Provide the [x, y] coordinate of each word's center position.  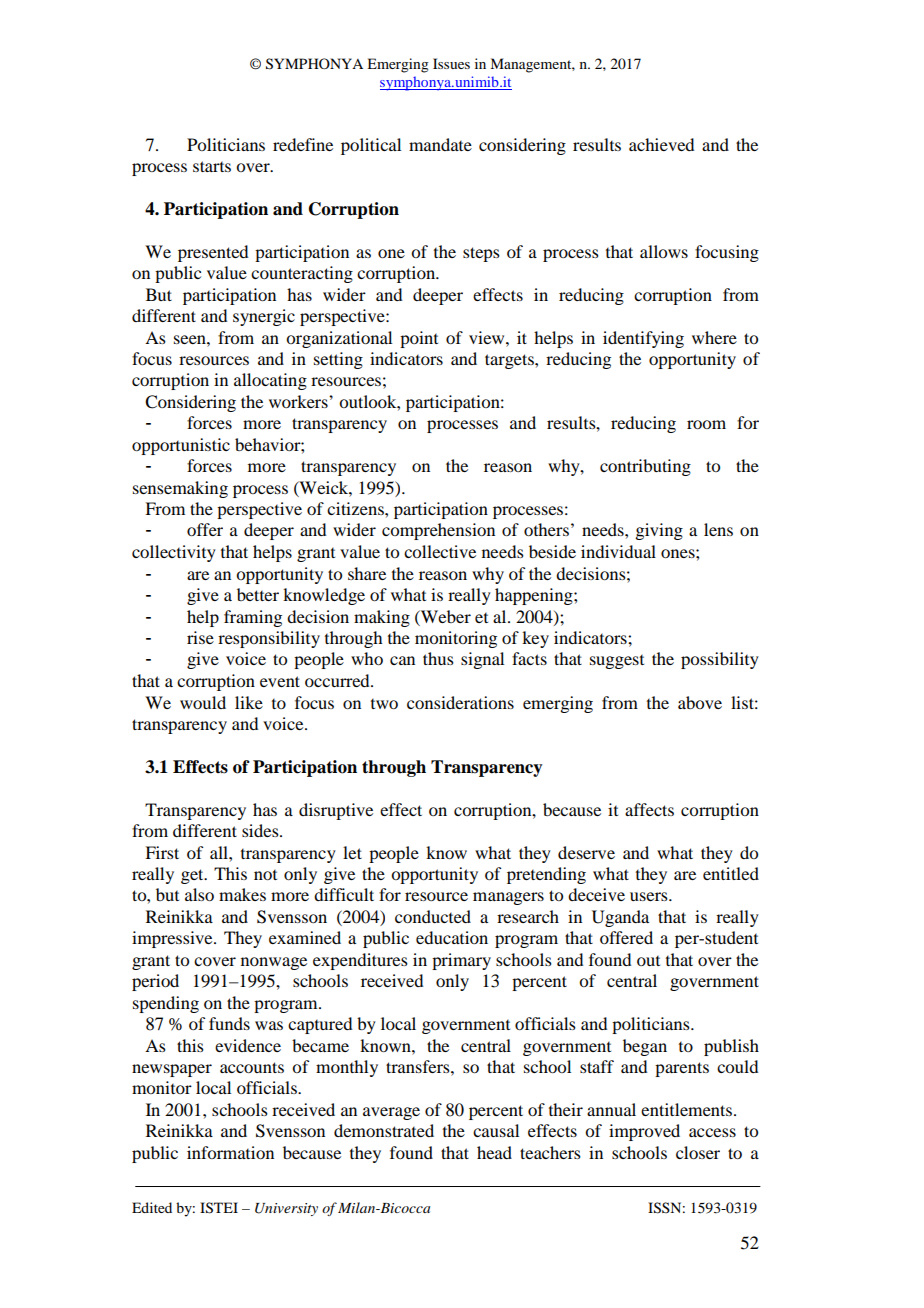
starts [212, 166]
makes [242, 894]
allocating [270, 381]
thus [438, 658]
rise [200, 637]
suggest [617, 662]
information [230, 1152]
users [650, 896]
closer [698, 1152]
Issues [451, 63]
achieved [661, 144]
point [419, 339]
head [494, 1152]
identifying [643, 339]
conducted [433, 916]
